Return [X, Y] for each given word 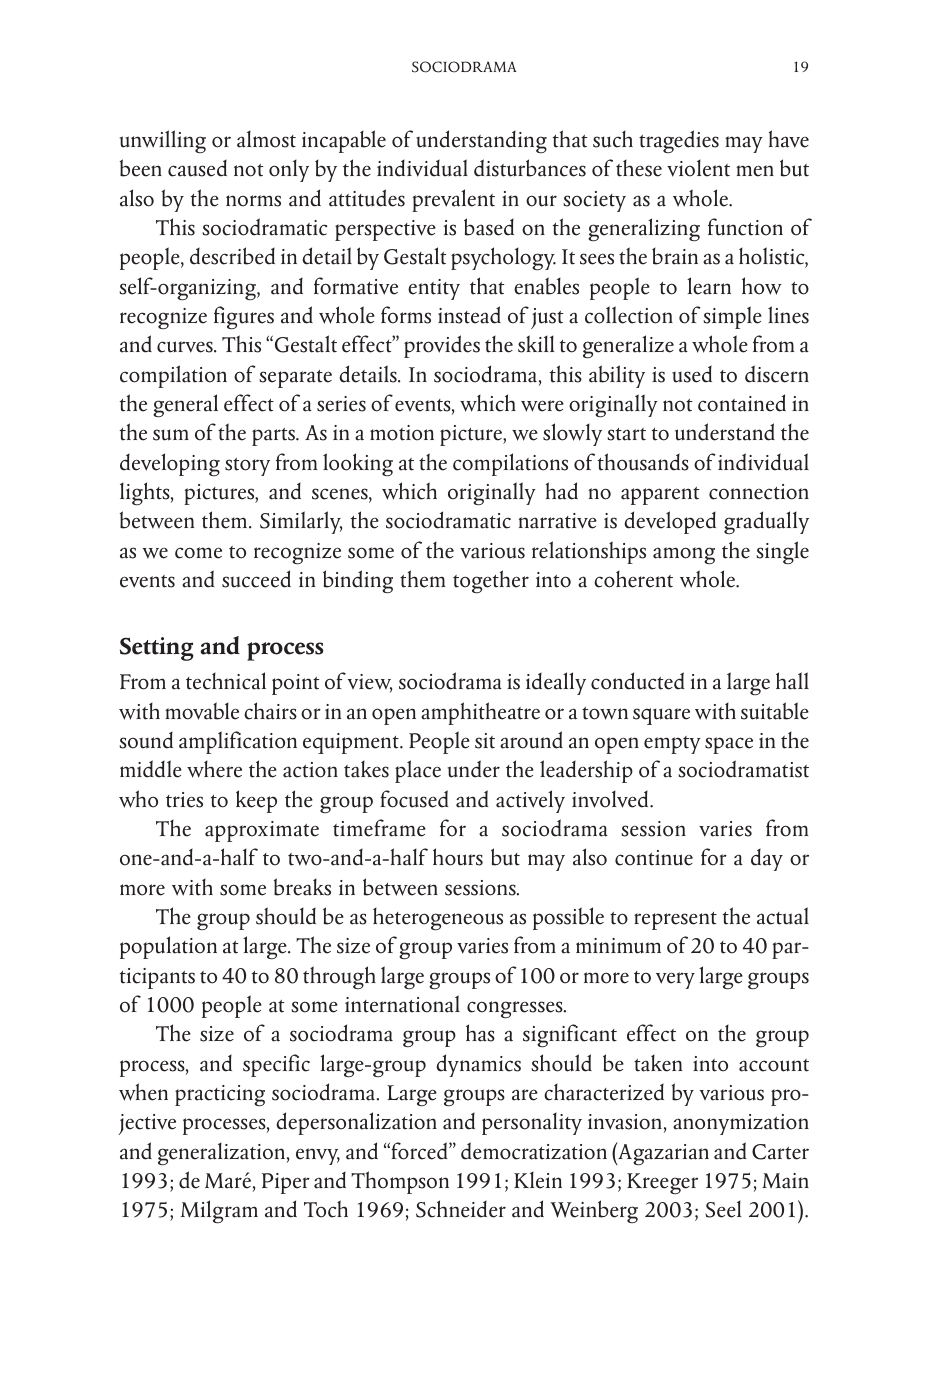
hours [458, 857]
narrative [558, 521]
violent [698, 168]
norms [253, 201]
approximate [262, 831]
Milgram [219, 1212]
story [247, 467]
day [767, 859]
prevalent [454, 200]
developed [670, 522]
